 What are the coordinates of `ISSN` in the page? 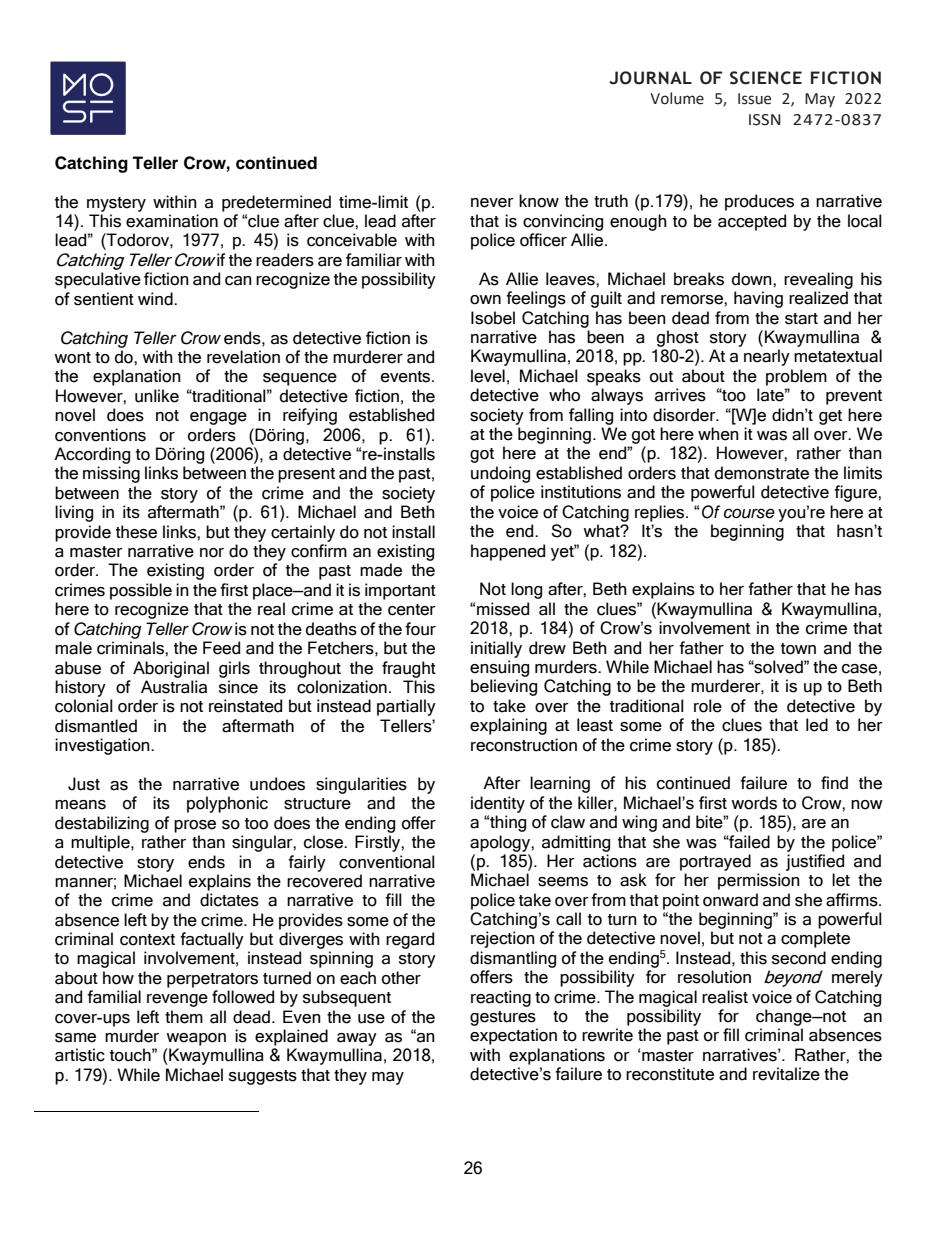 It's located at (765, 120).
